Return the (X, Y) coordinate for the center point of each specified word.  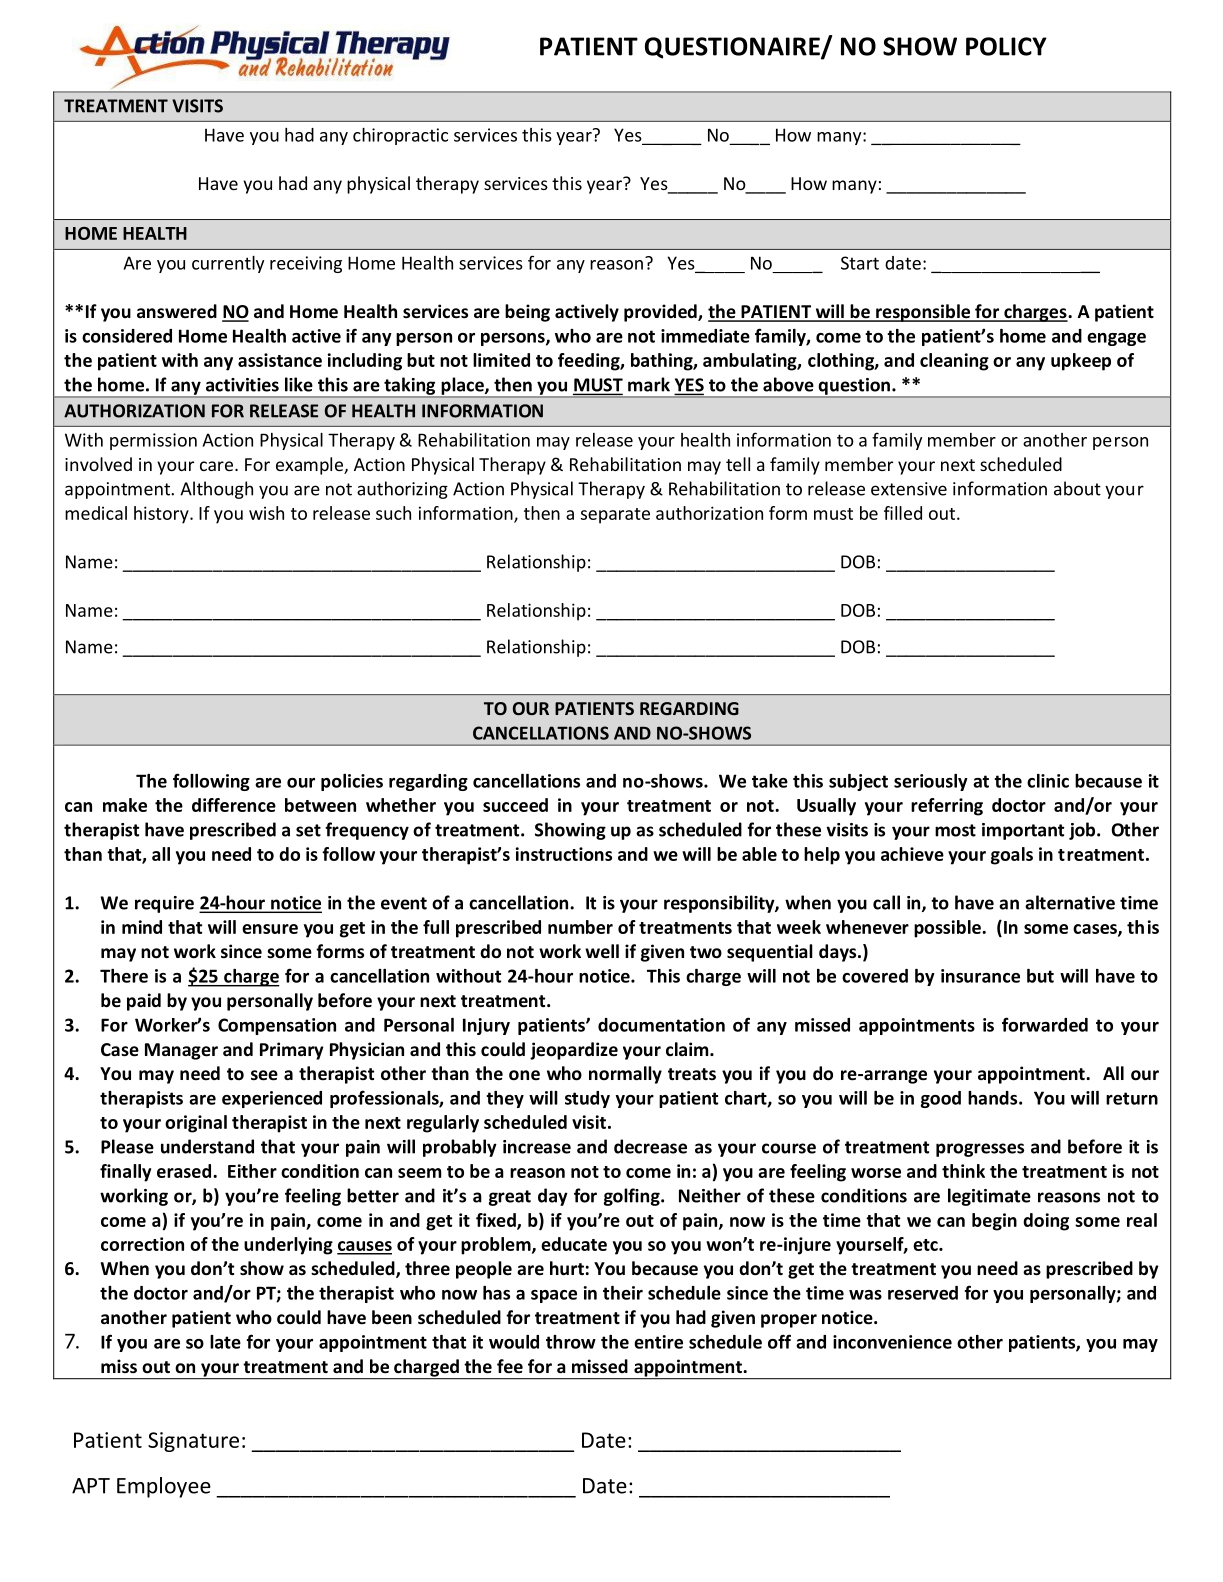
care (216, 466)
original (196, 1124)
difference (234, 805)
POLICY (1006, 46)
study (587, 1099)
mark (649, 384)
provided (661, 313)
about (1077, 488)
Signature (193, 1442)
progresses (980, 1150)
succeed (515, 805)
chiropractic (400, 136)
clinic (1048, 781)
